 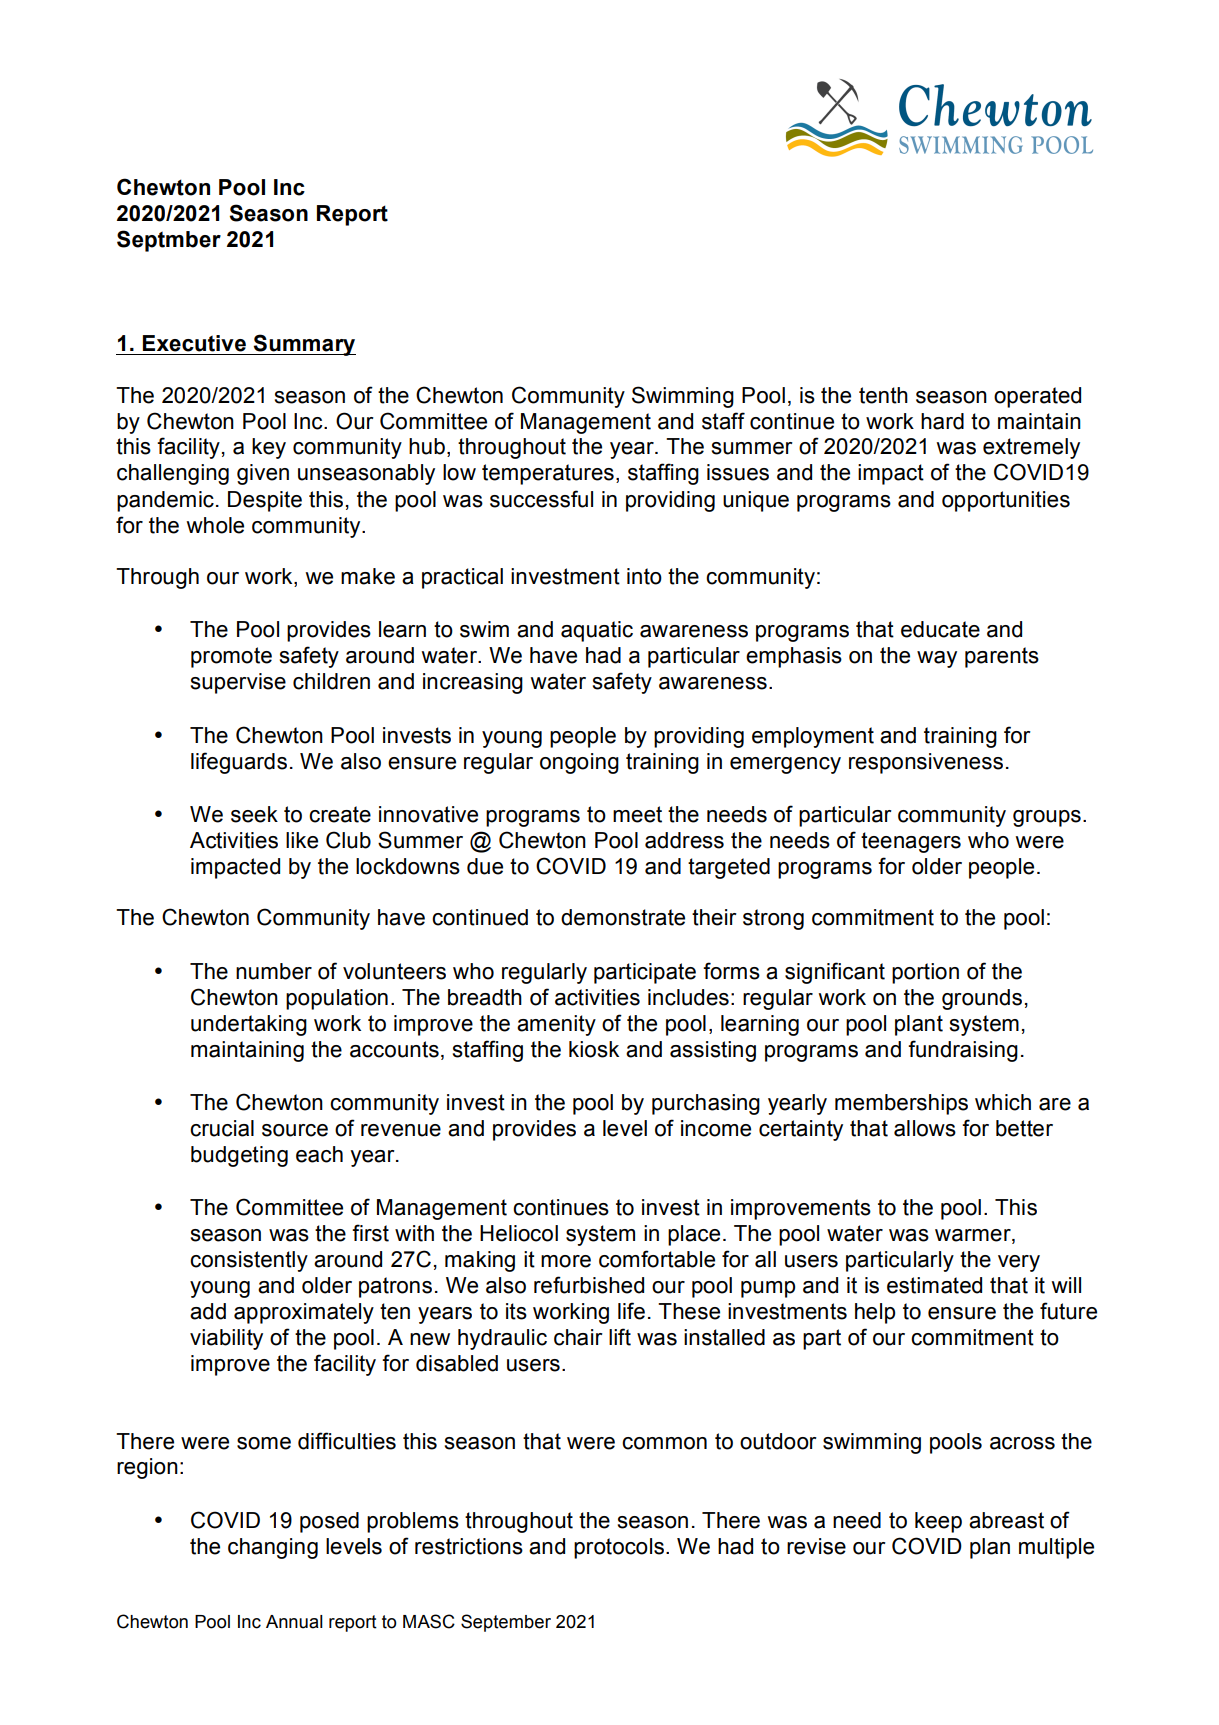 What do you see at coordinates (303, 345) in the screenshot?
I see `Summary` at bounding box center [303, 345].
